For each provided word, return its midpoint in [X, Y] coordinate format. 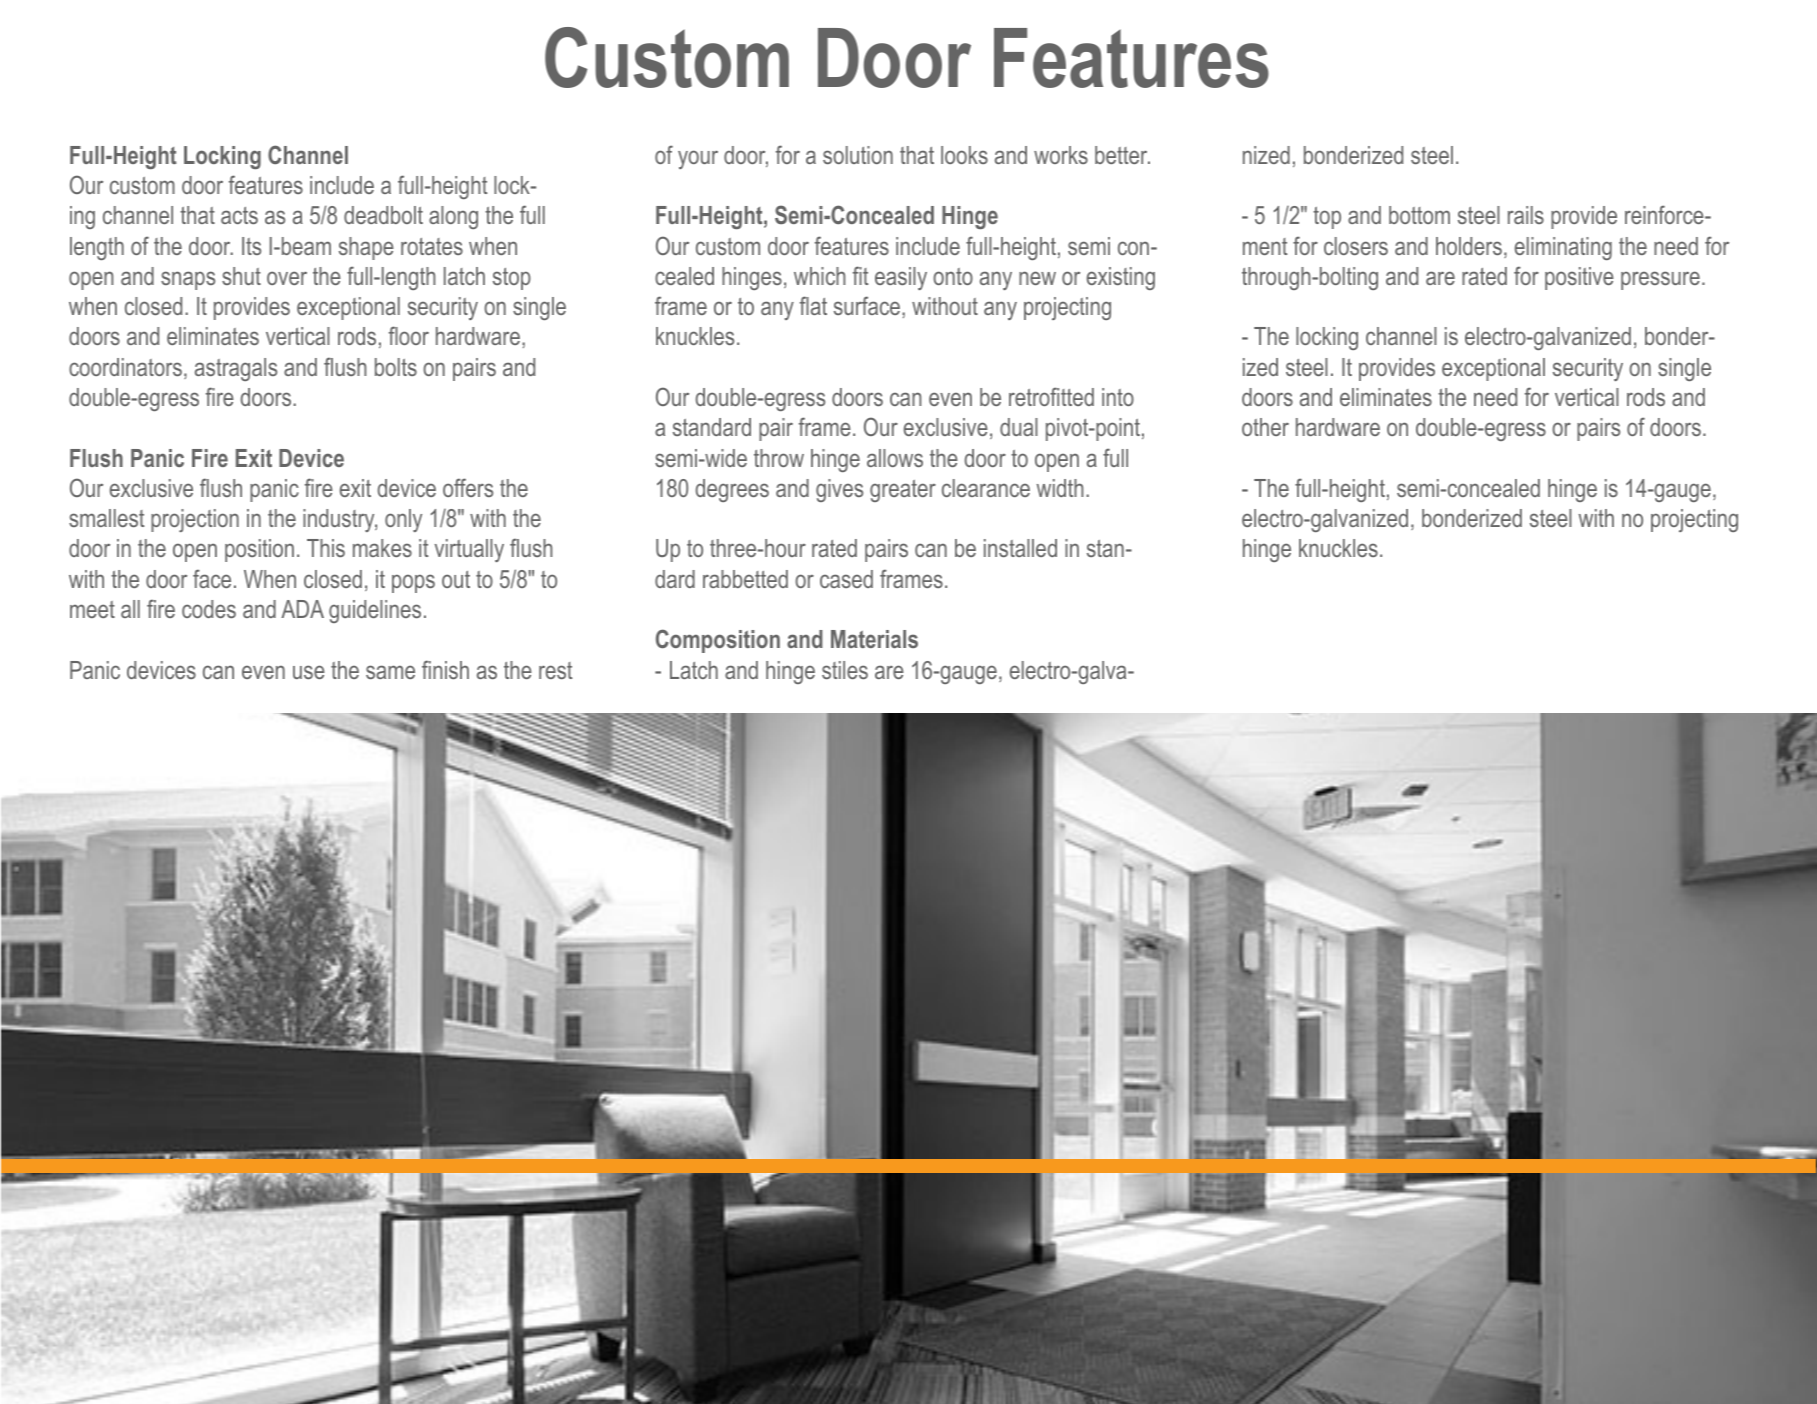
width [1059, 488]
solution [858, 155]
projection [195, 520]
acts [239, 215]
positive [1579, 278]
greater [903, 491]
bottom [1419, 215]
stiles [845, 670]
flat [813, 305]
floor [409, 335]
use [309, 672]
